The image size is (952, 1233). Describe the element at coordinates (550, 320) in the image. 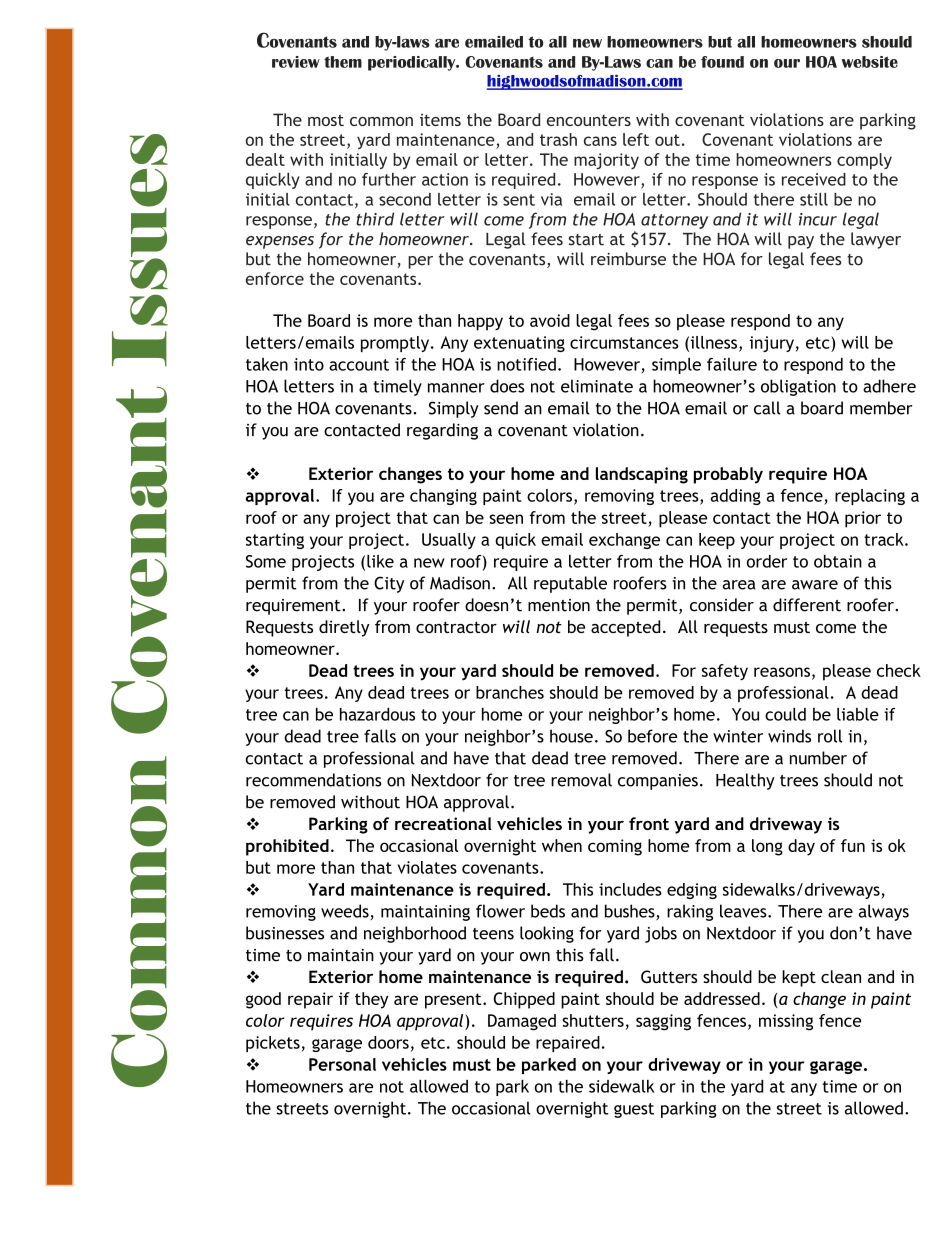

I see `avoid` at that location.
